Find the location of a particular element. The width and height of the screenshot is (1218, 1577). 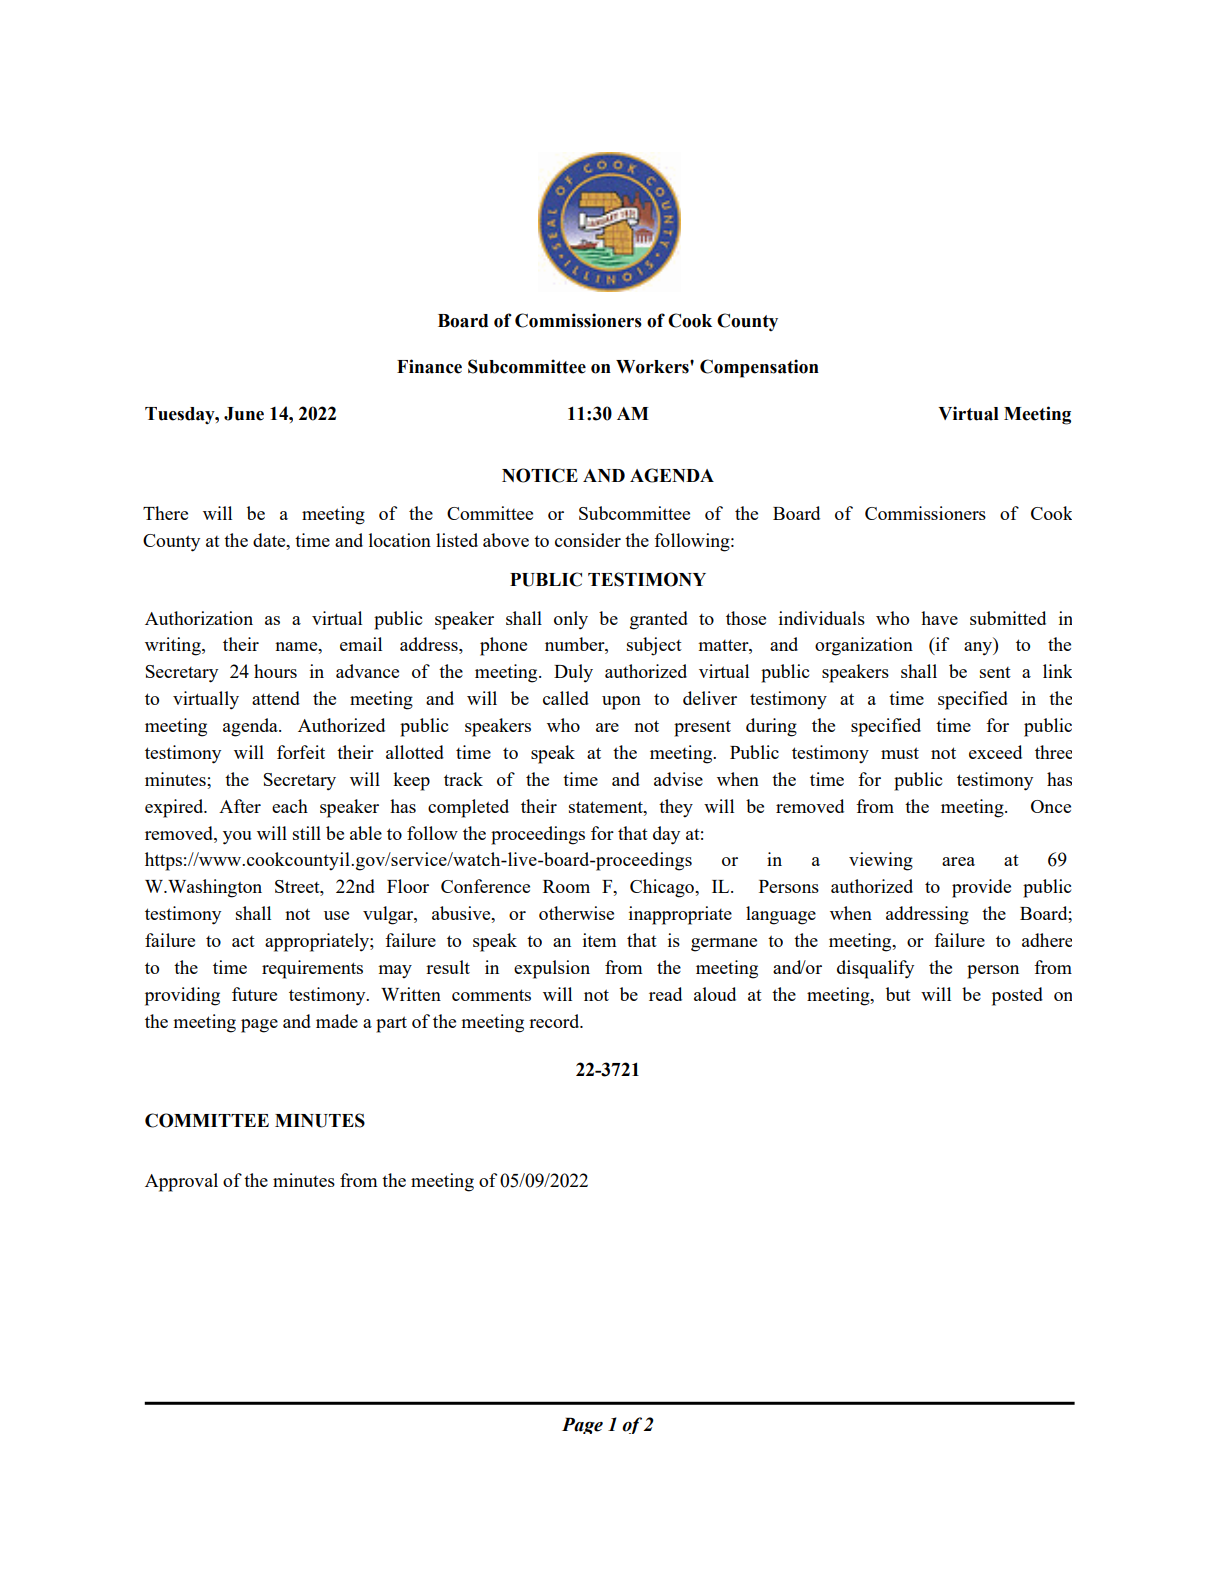

Approval is located at coordinates (181, 1182).
